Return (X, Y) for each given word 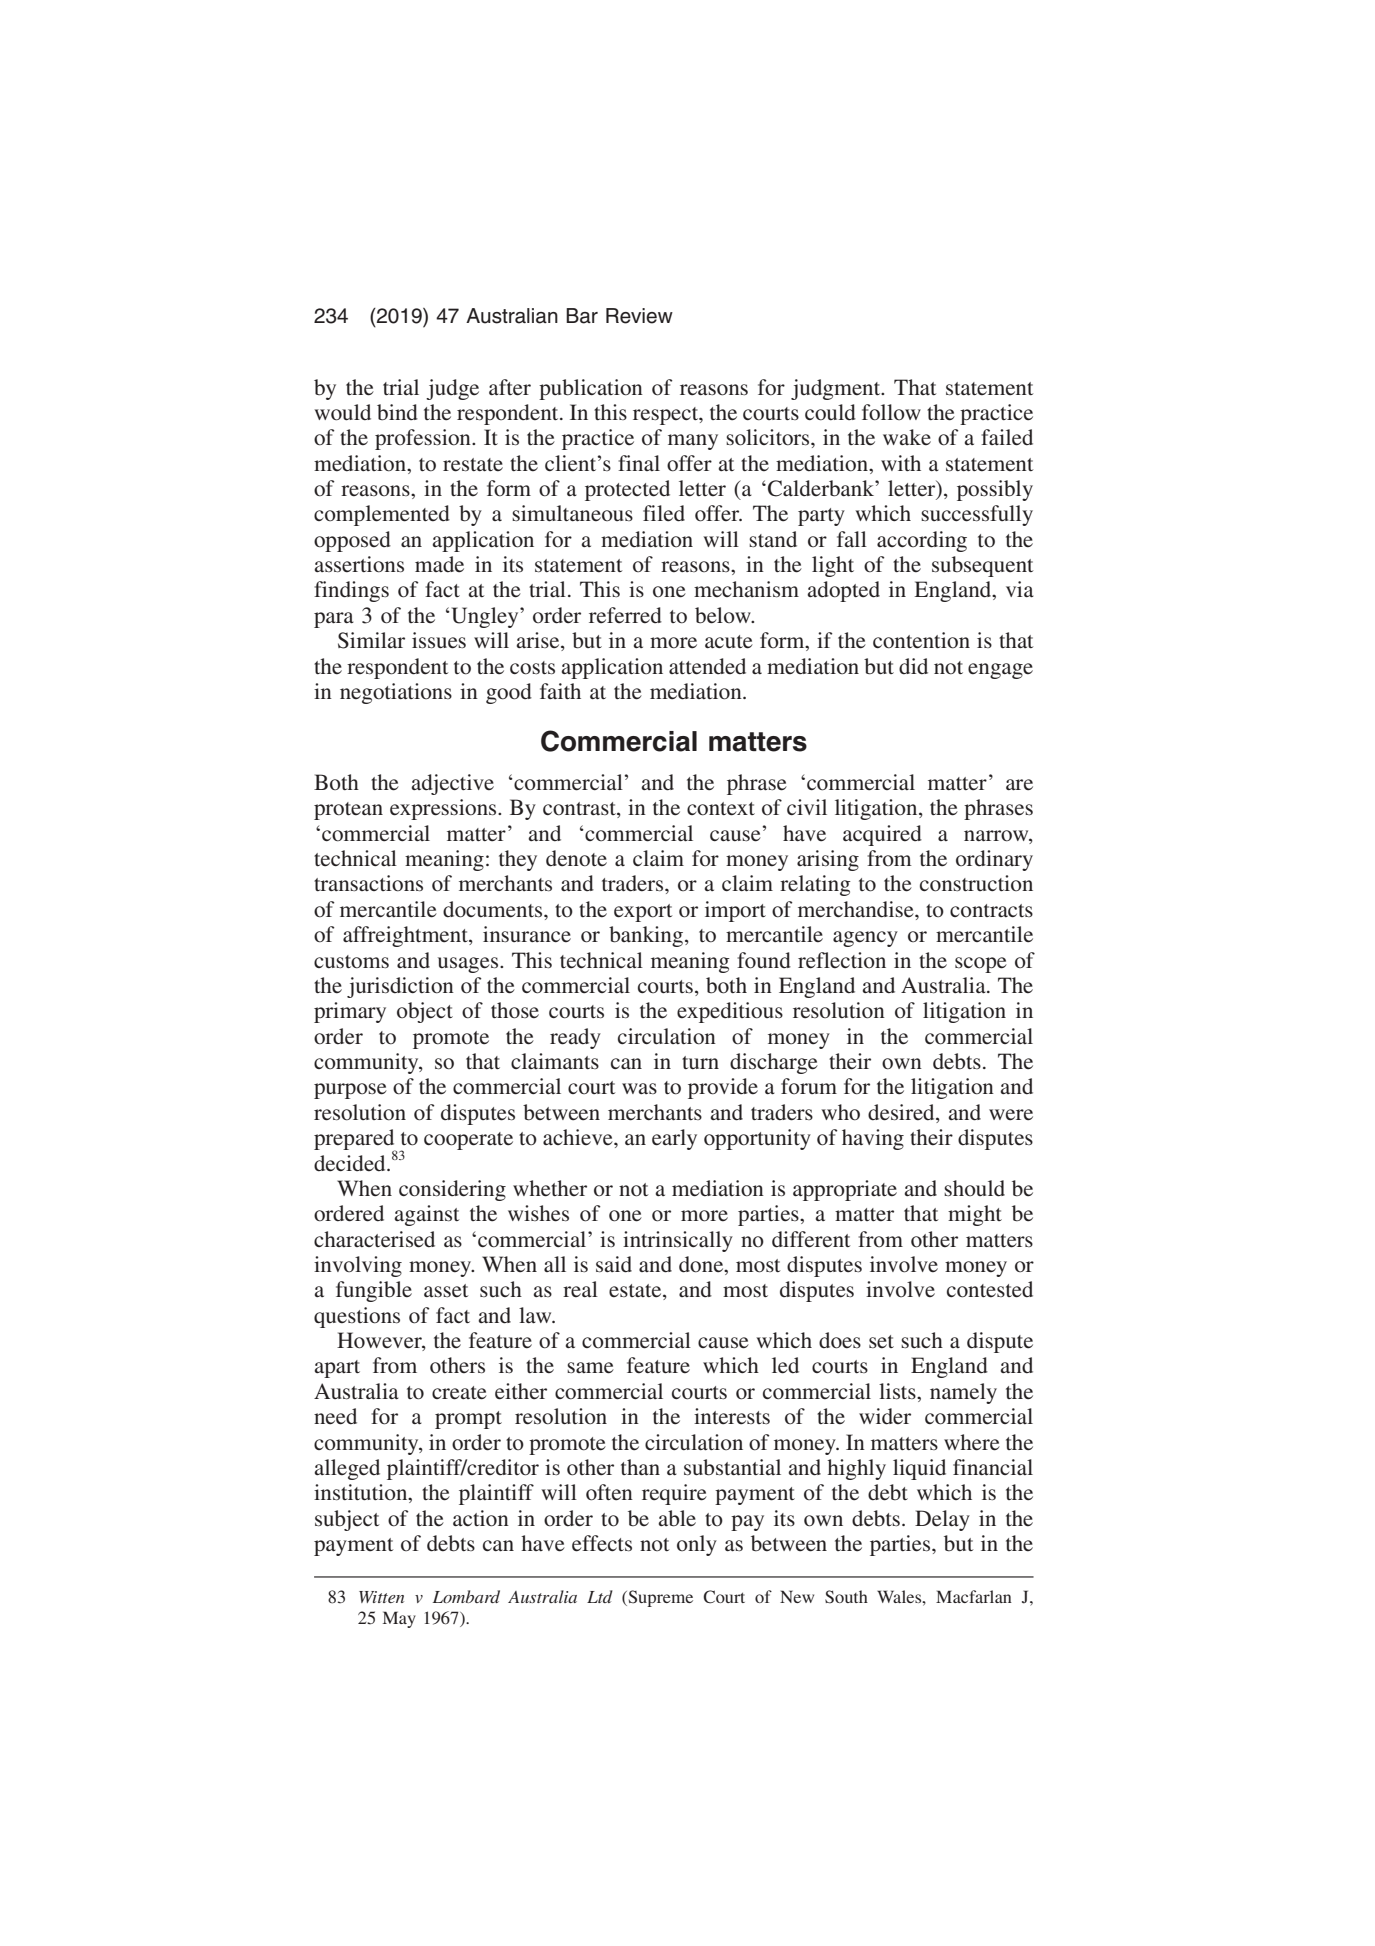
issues (439, 640)
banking (646, 936)
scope (981, 965)
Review (639, 316)
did (913, 666)
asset (446, 1291)
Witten (381, 1597)
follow (891, 412)
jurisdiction (400, 987)
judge (452, 389)
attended (707, 666)
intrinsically (678, 1241)
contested (990, 1289)
